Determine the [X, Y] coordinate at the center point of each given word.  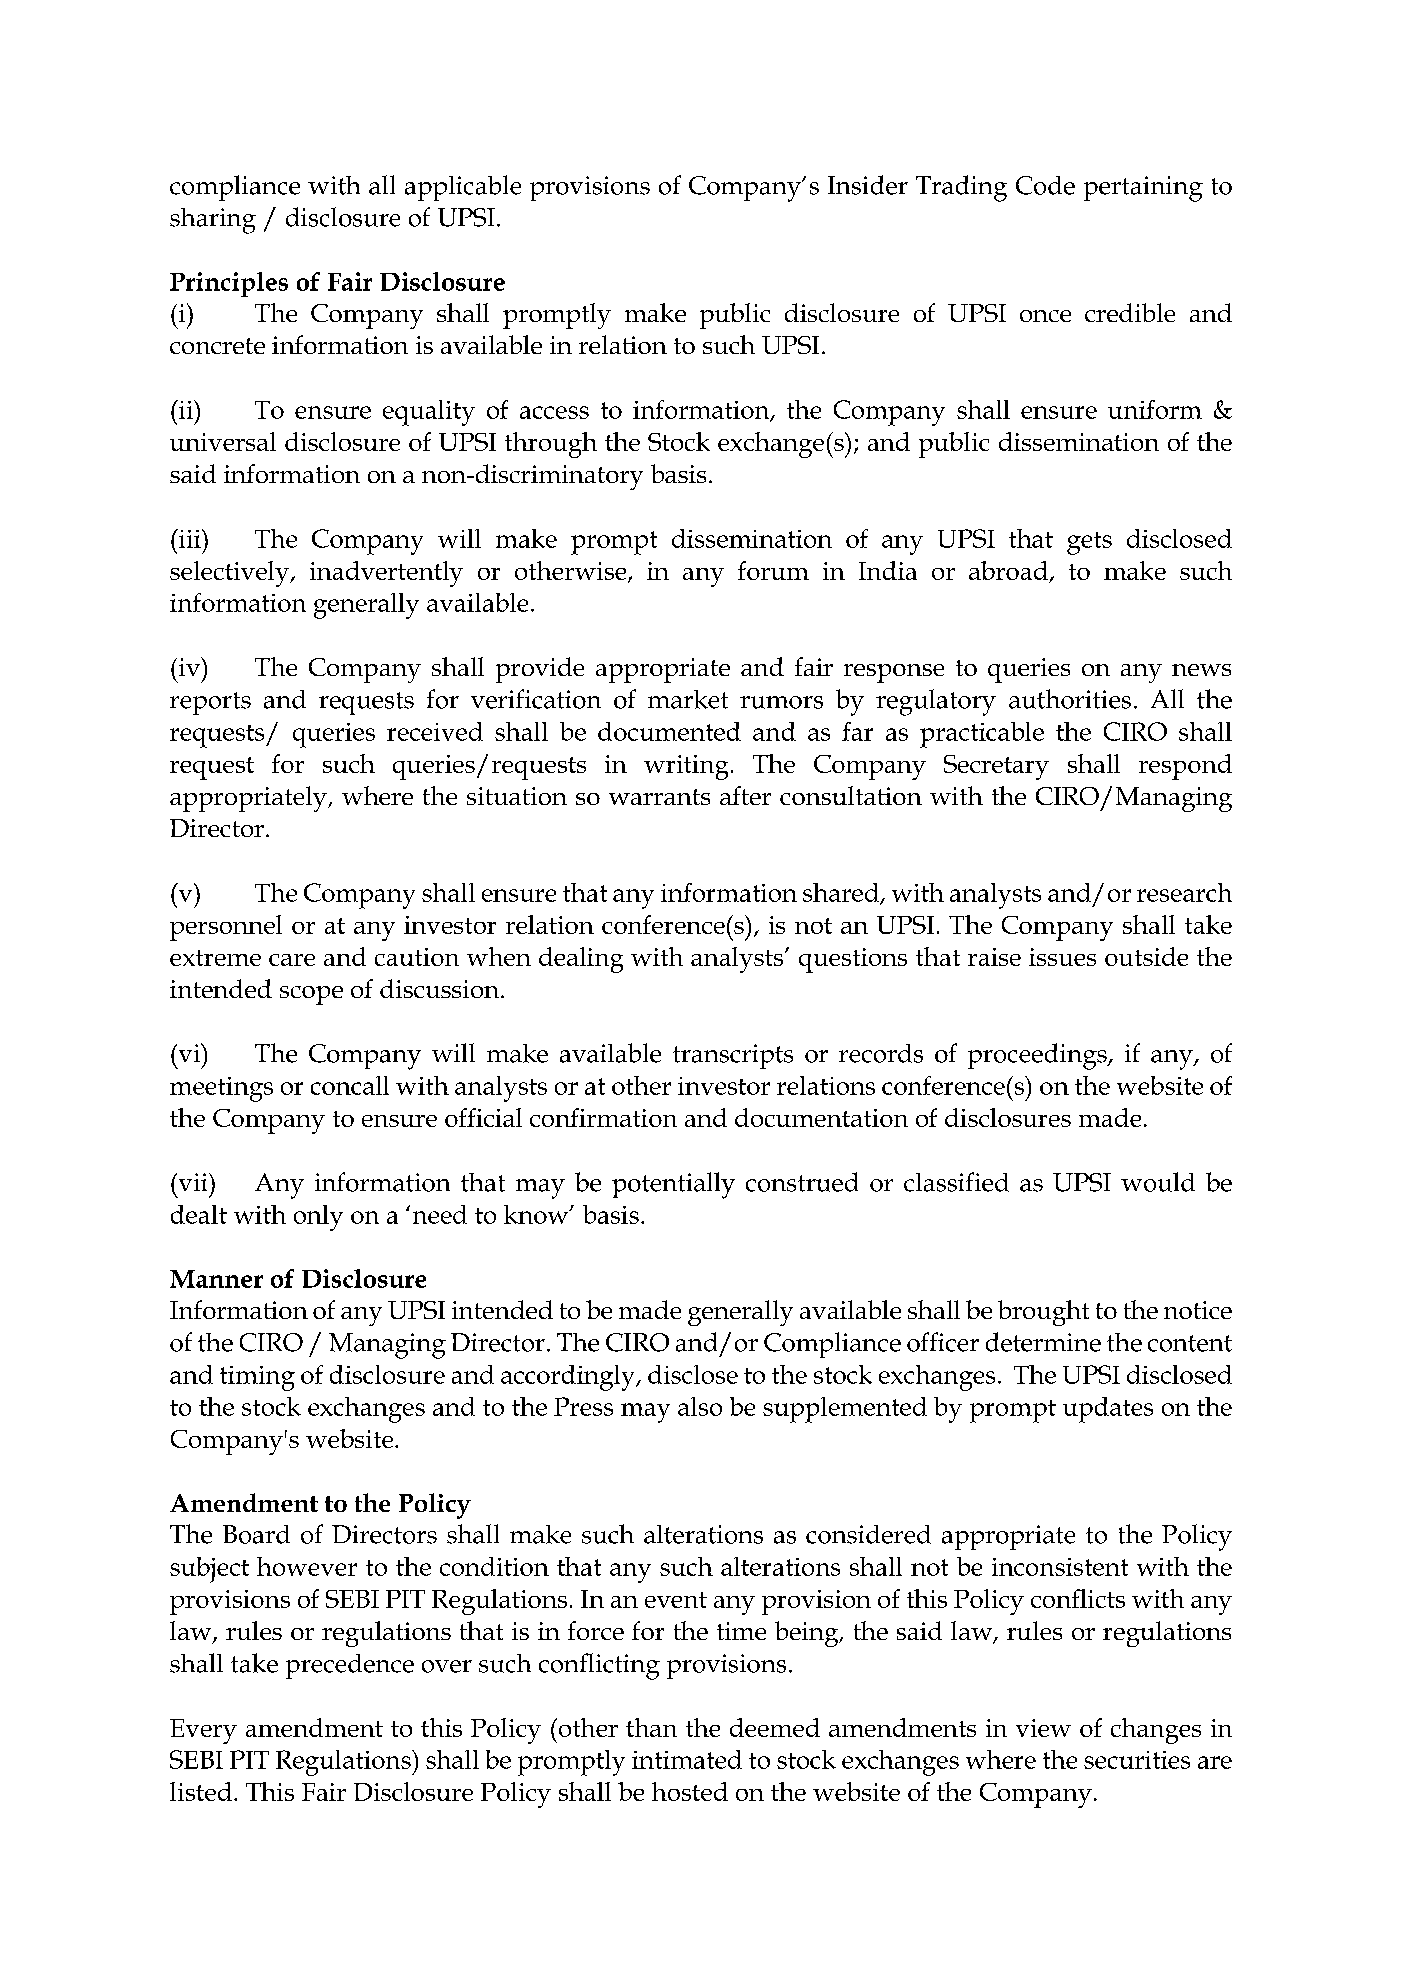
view [1043, 1728]
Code [1045, 185]
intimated [687, 1759]
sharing [213, 221]
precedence [350, 1666]
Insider [868, 185]
